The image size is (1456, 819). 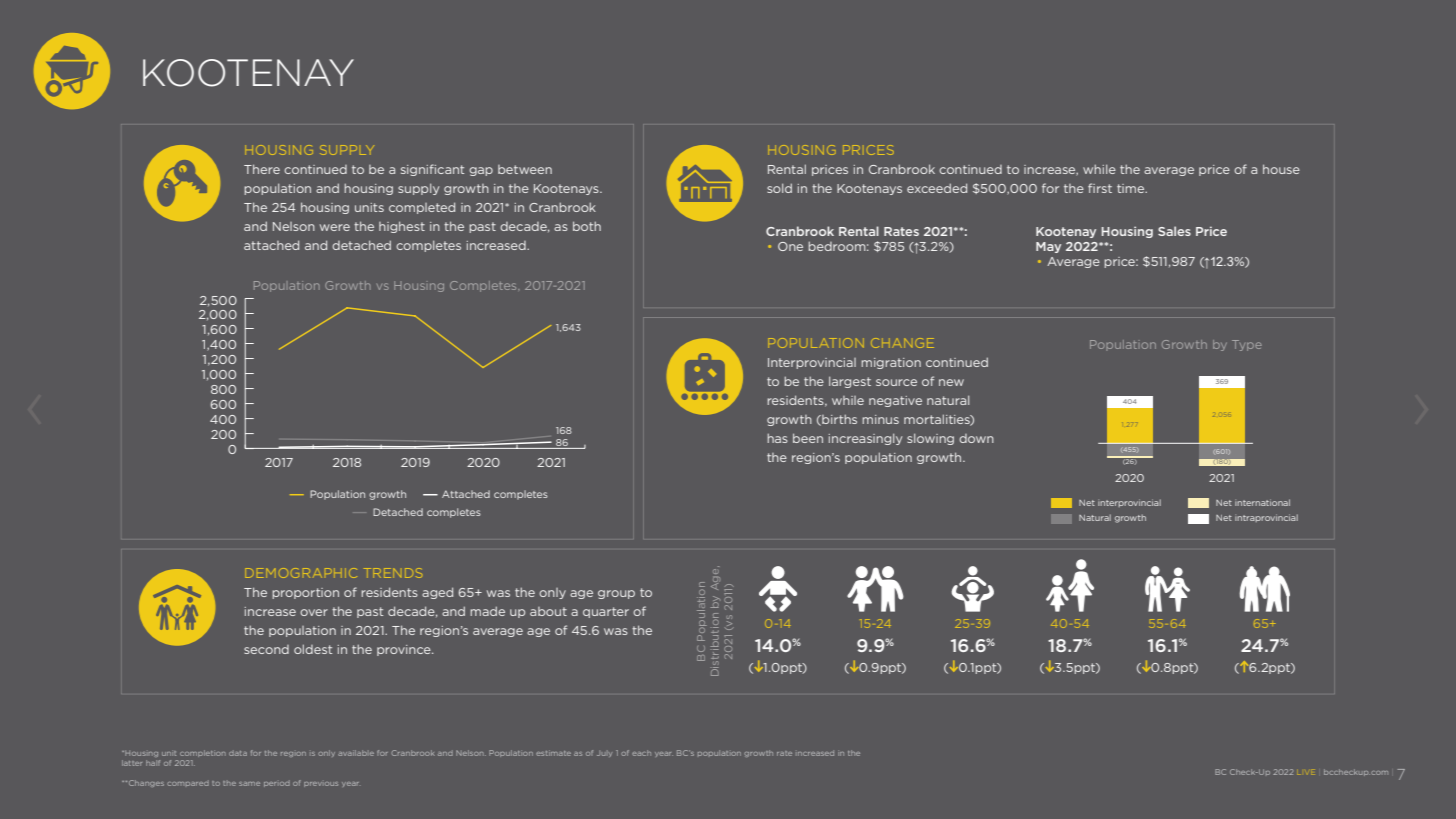 I want to click on time, so click(x=1132, y=188).
